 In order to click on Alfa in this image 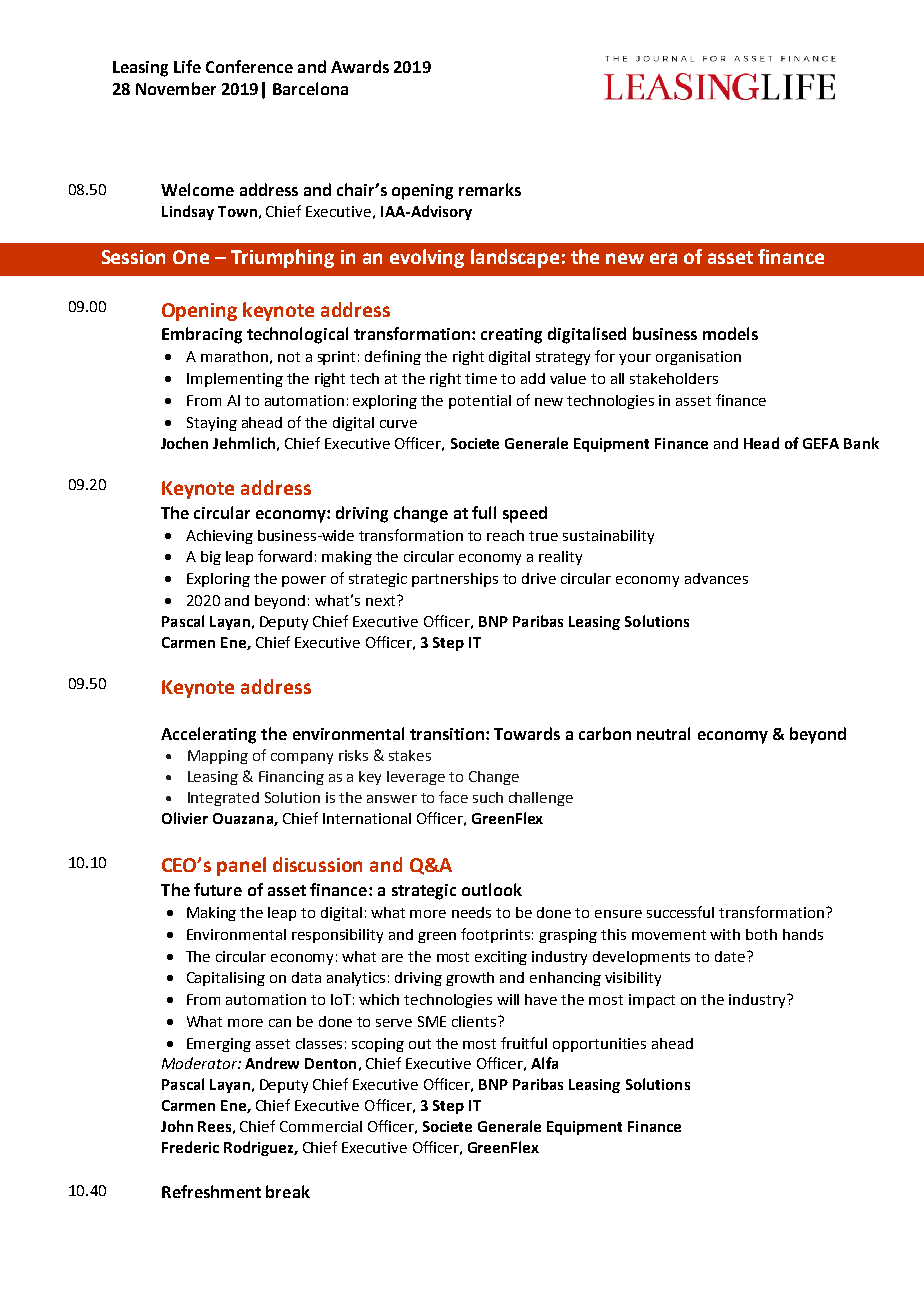, I will do `click(544, 1063)`.
